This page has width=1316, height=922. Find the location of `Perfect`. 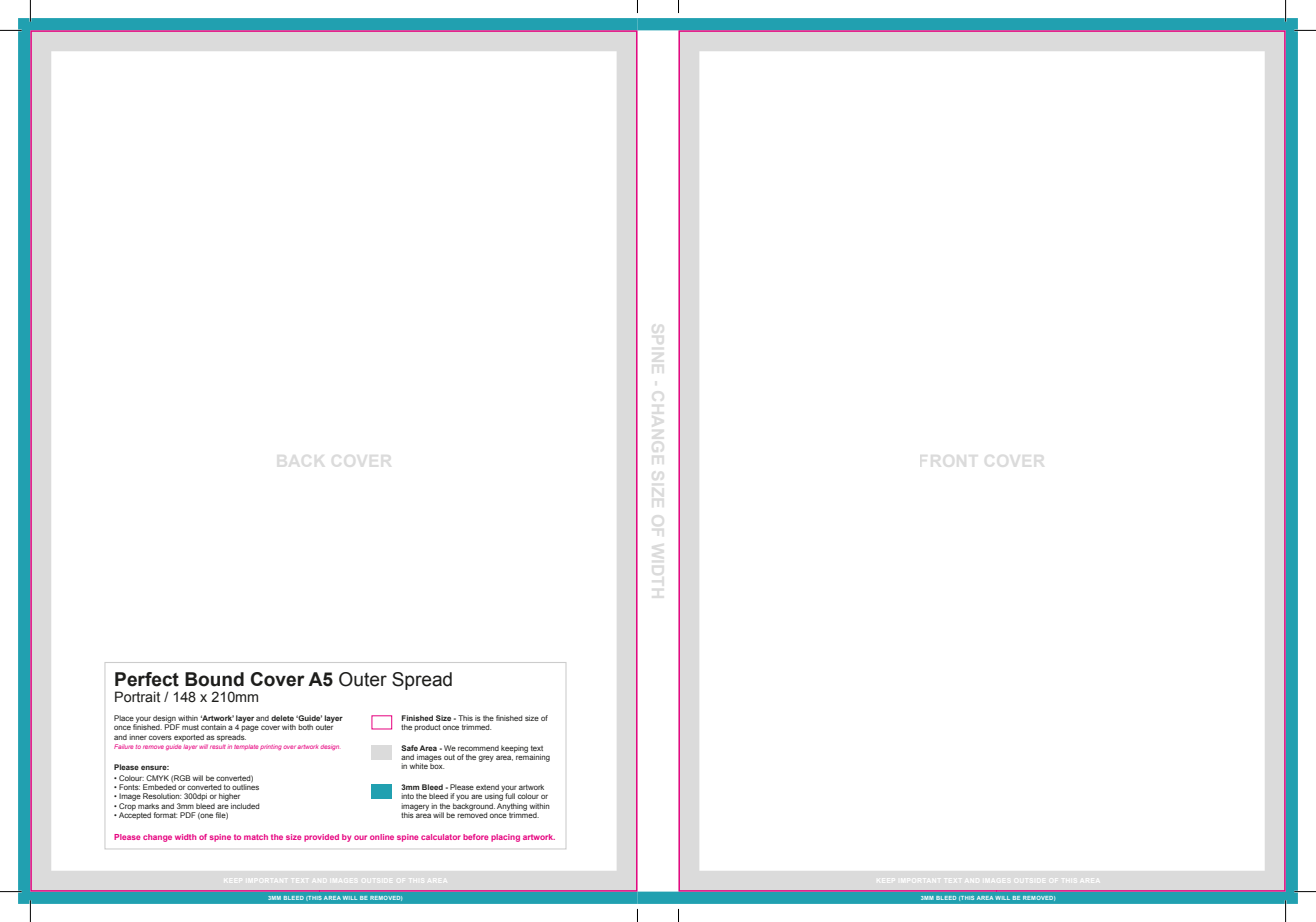

Perfect is located at coordinates (147, 679).
